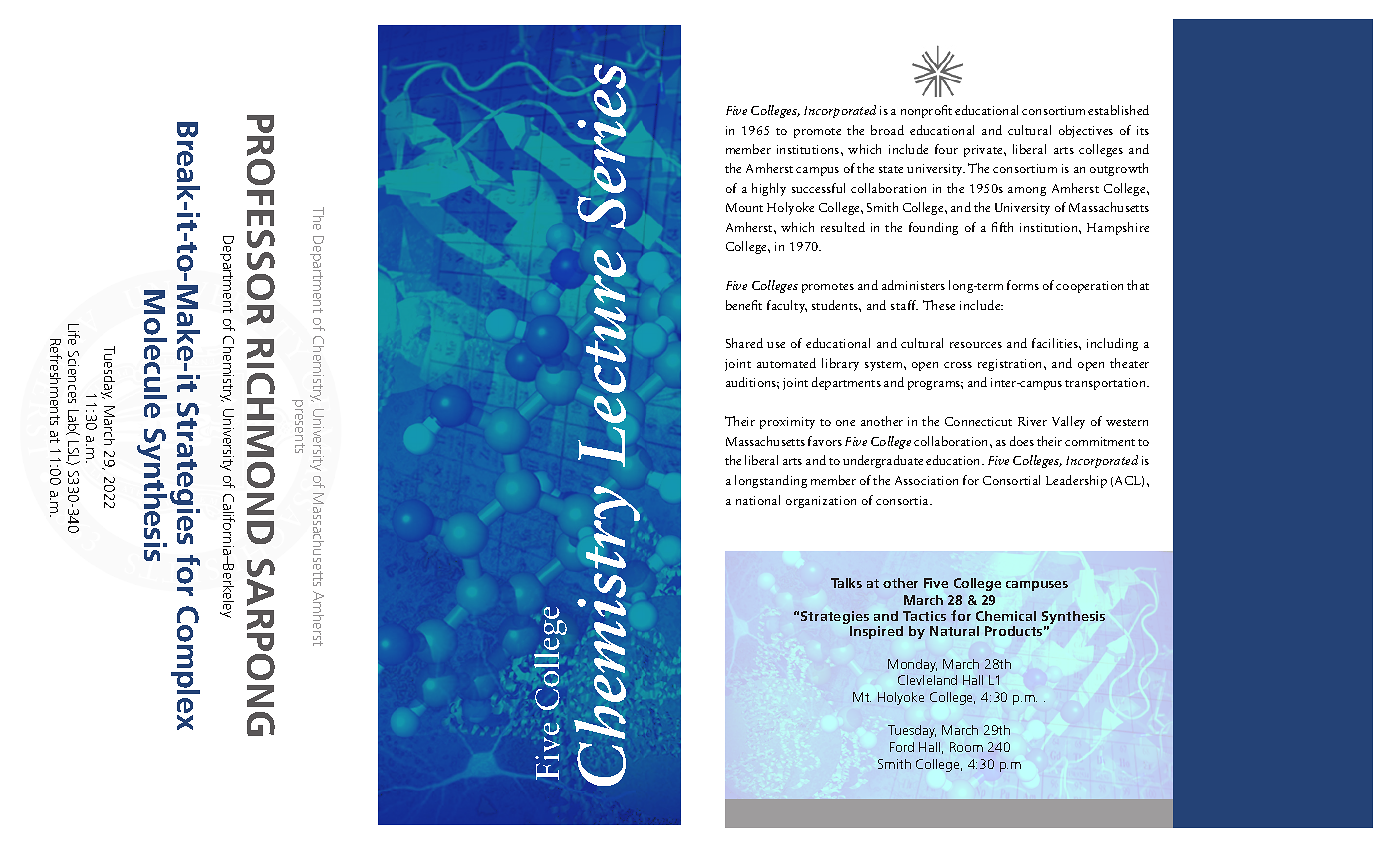 The image size is (1400, 850). Describe the element at coordinates (978, 421) in the screenshot. I see `Connecticut` at that location.
